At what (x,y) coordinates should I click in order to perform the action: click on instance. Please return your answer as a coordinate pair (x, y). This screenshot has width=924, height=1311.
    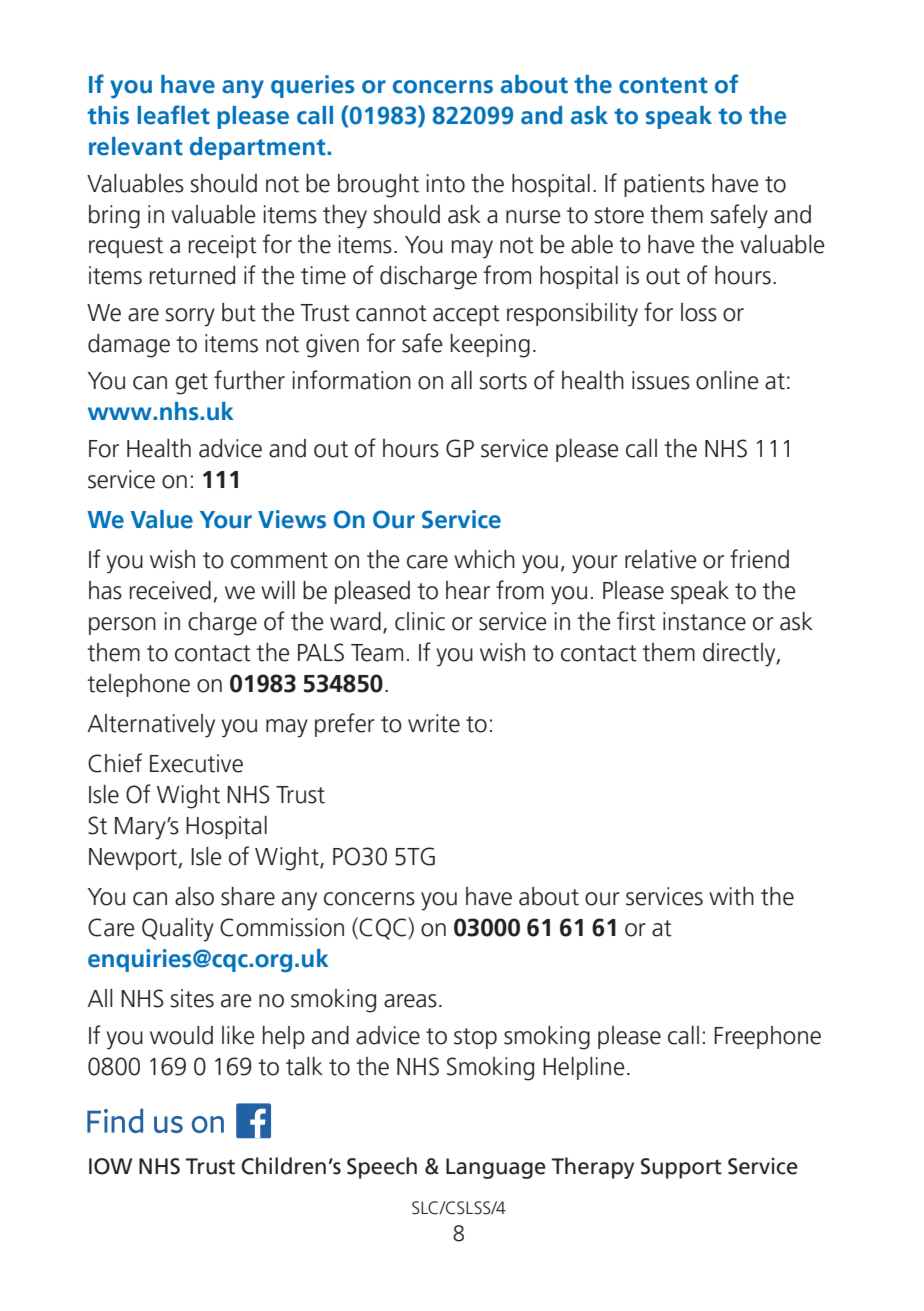
    Looking at the image, I should click on (704, 621).
